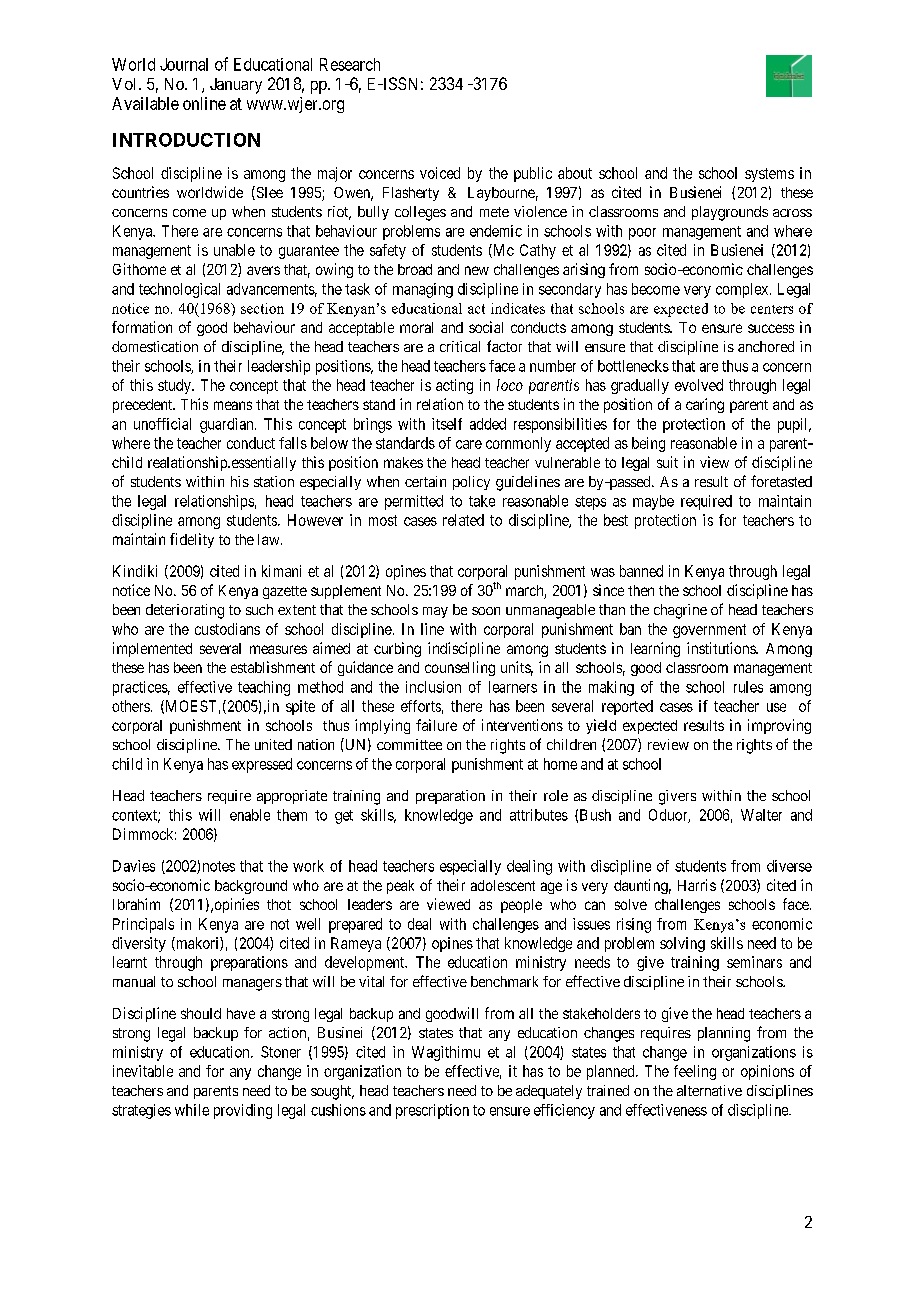 The image size is (924, 1308). I want to click on failure, so click(436, 725).
